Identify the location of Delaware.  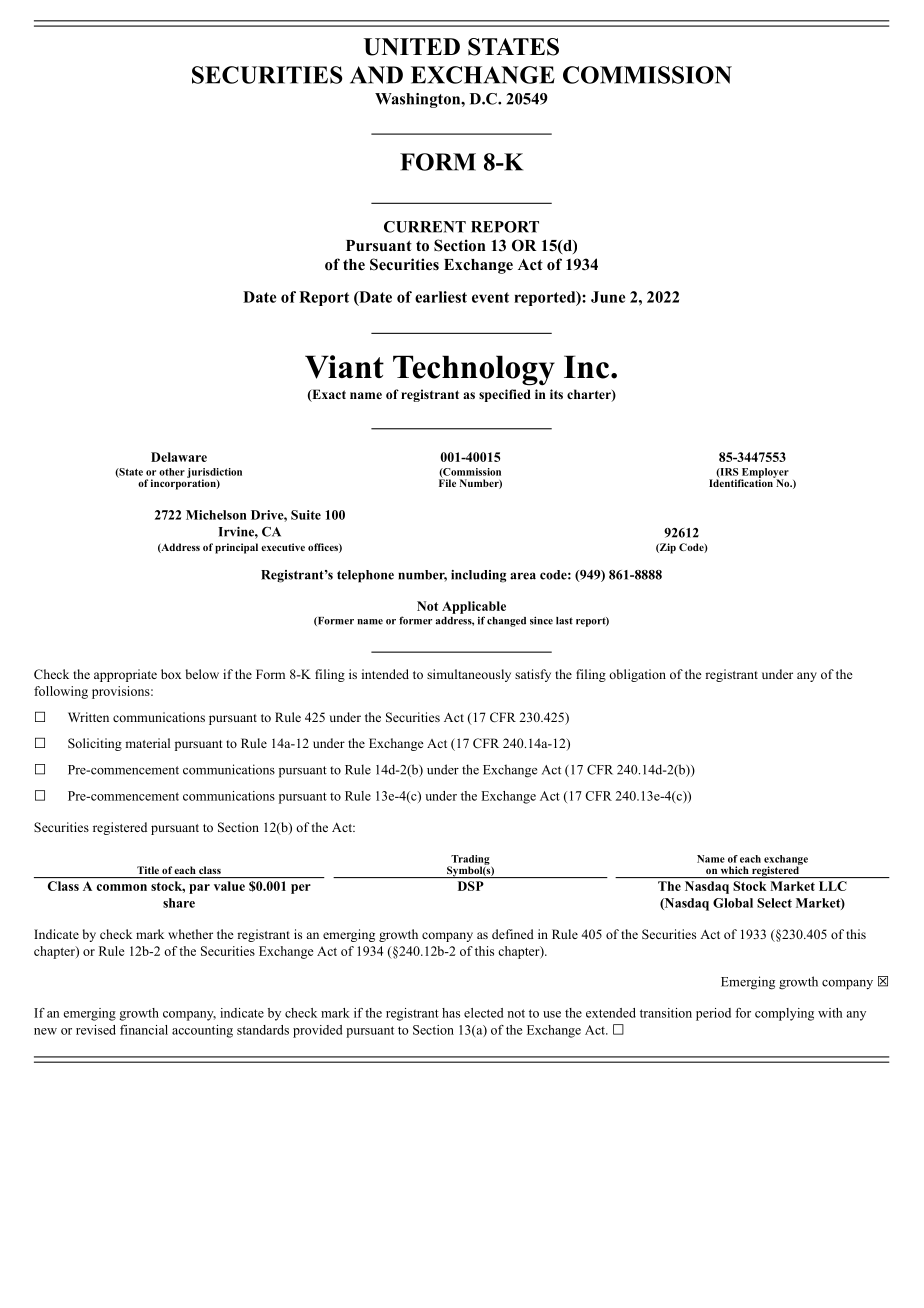
(179, 457).
